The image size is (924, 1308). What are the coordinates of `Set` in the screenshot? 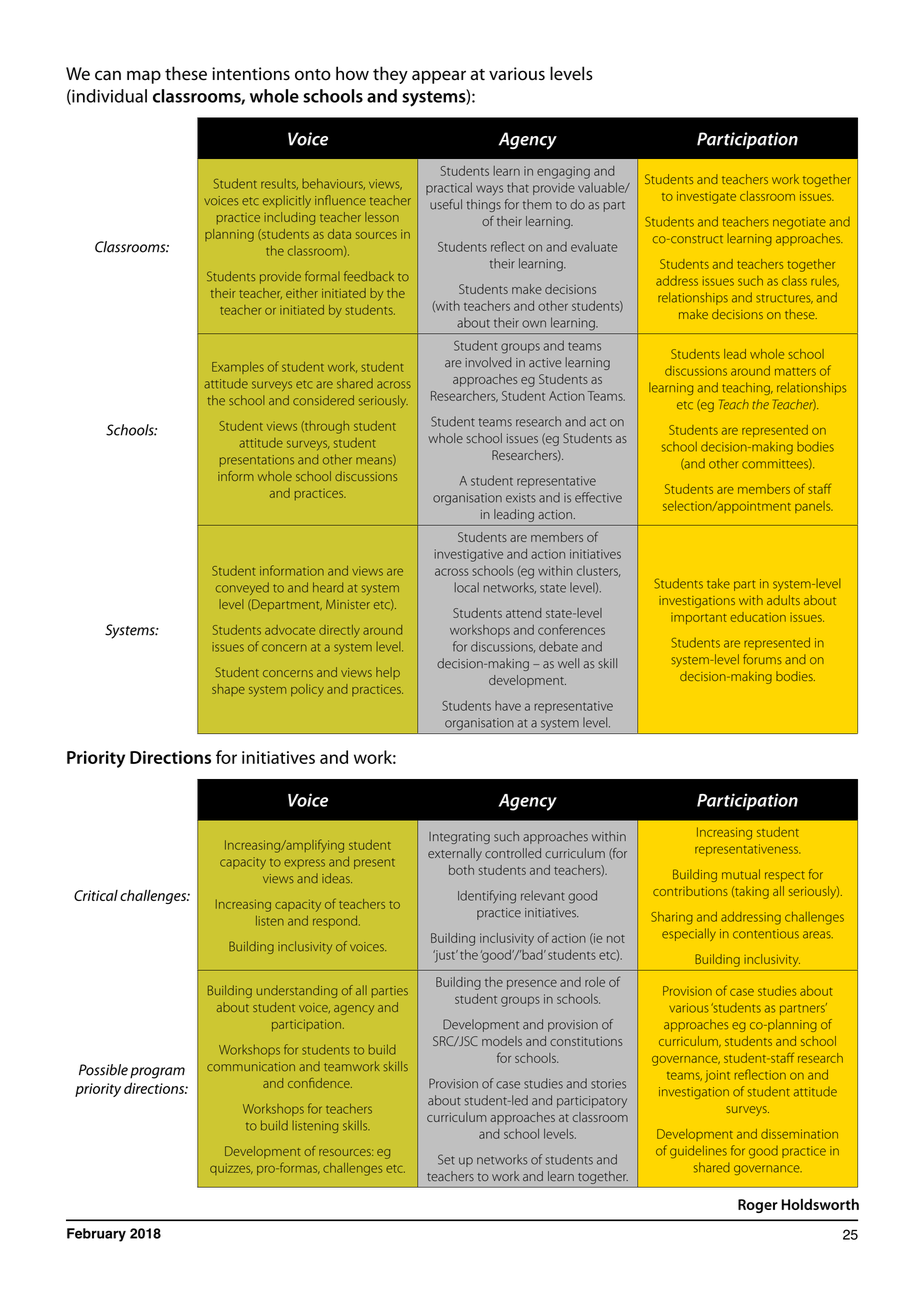 It's located at (446, 1159).
